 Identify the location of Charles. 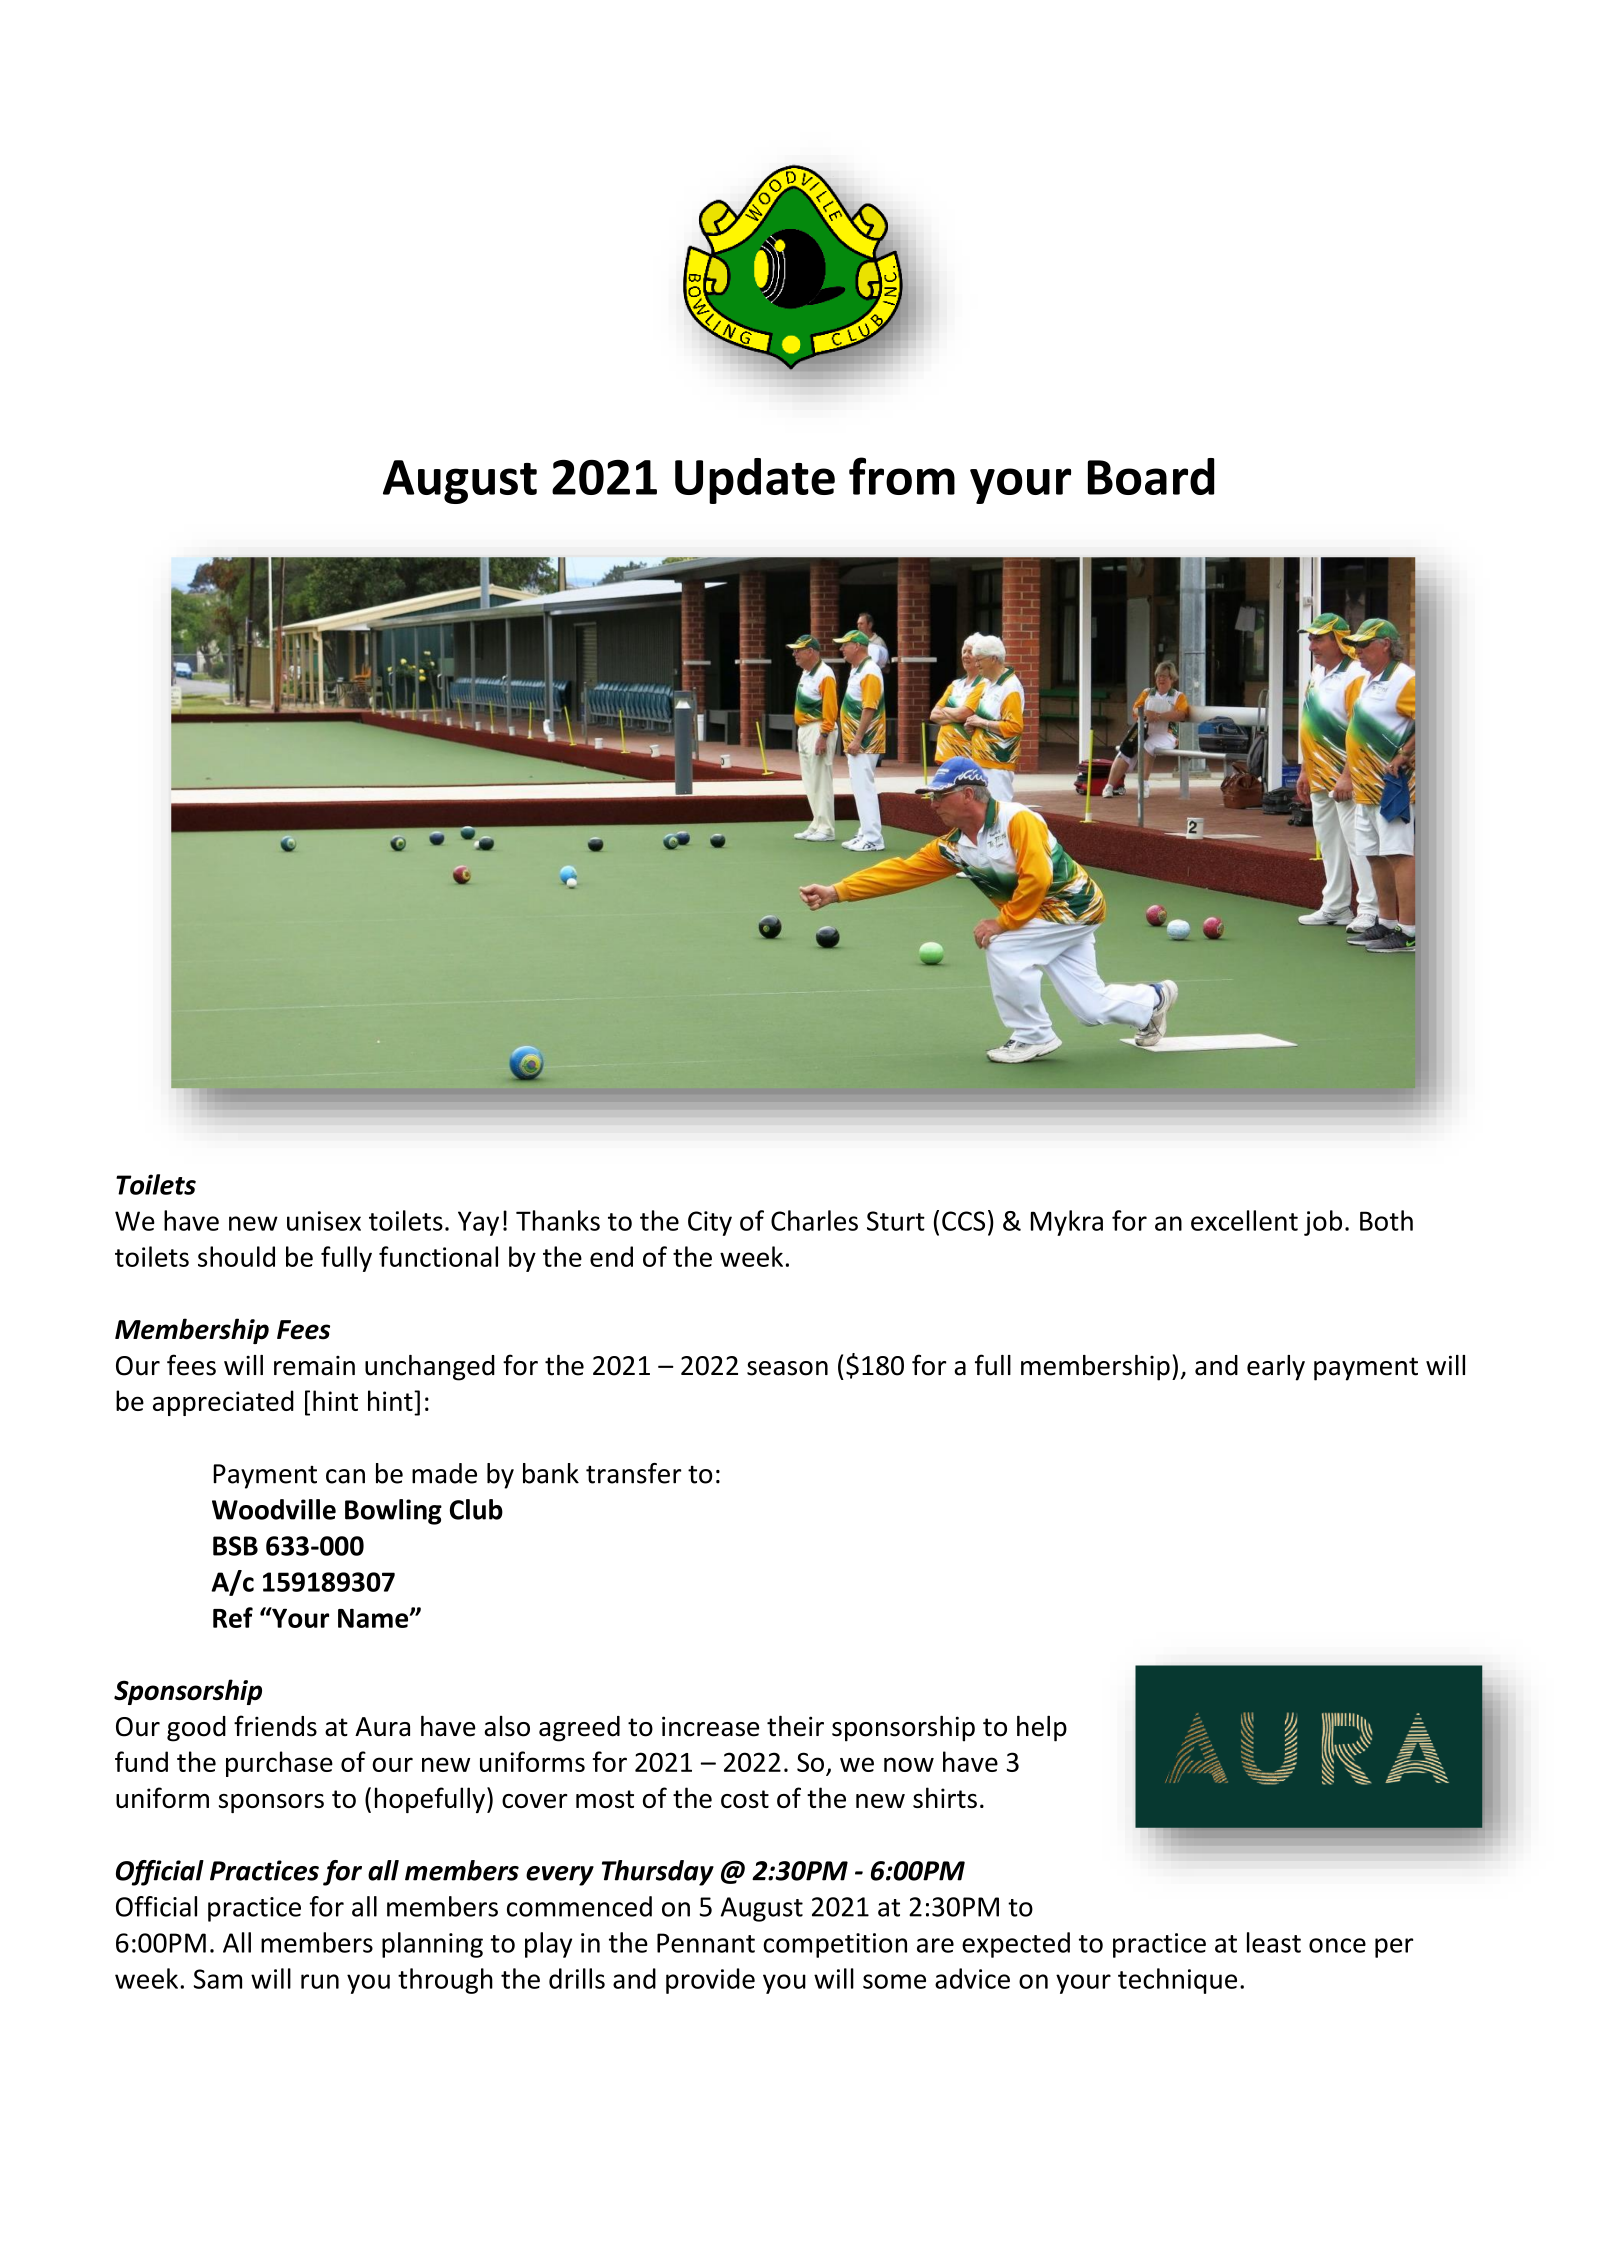
(814, 1220).
